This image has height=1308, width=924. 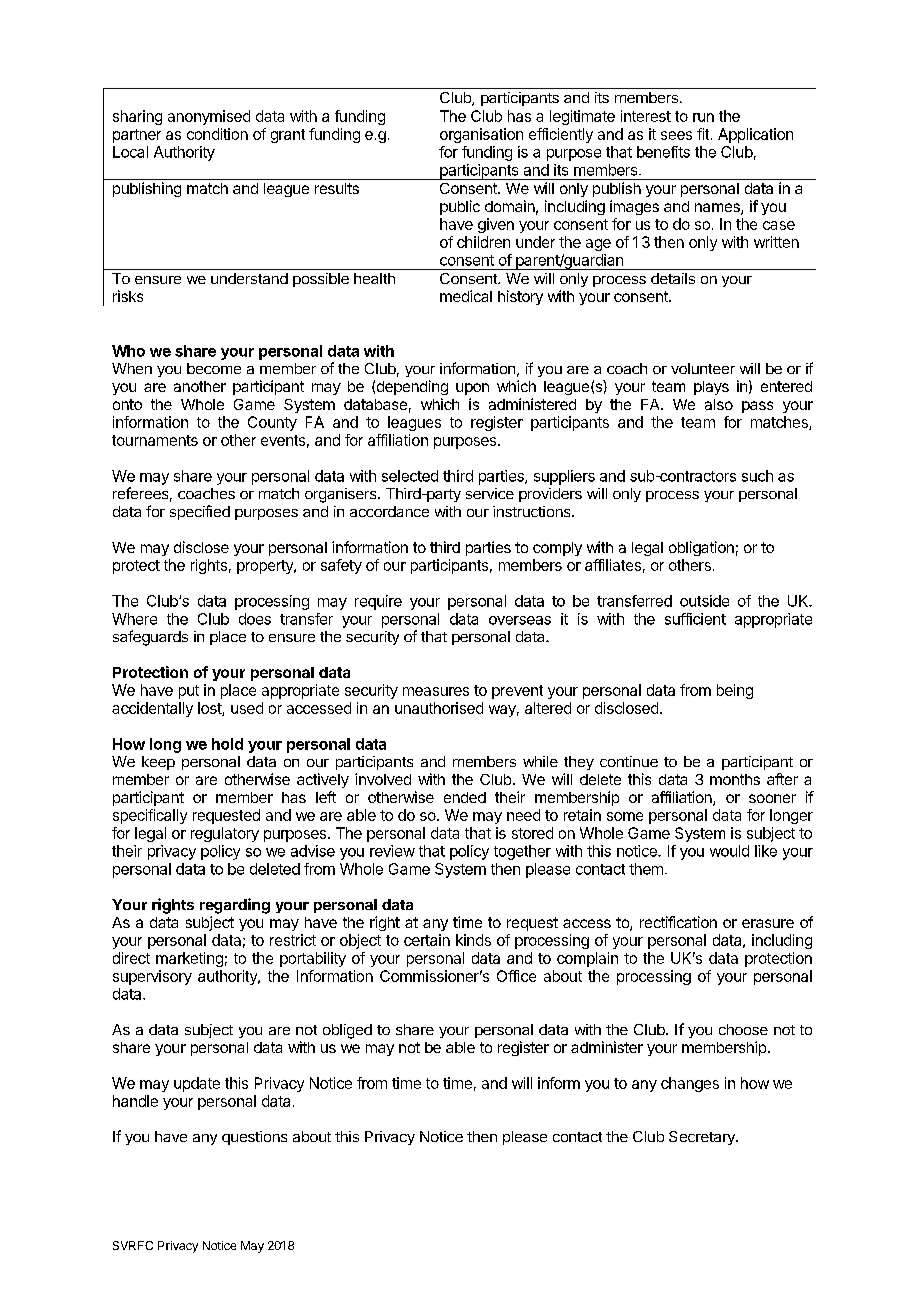 What do you see at coordinates (520, 620) in the image?
I see `overseas` at bounding box center [520, 620].
